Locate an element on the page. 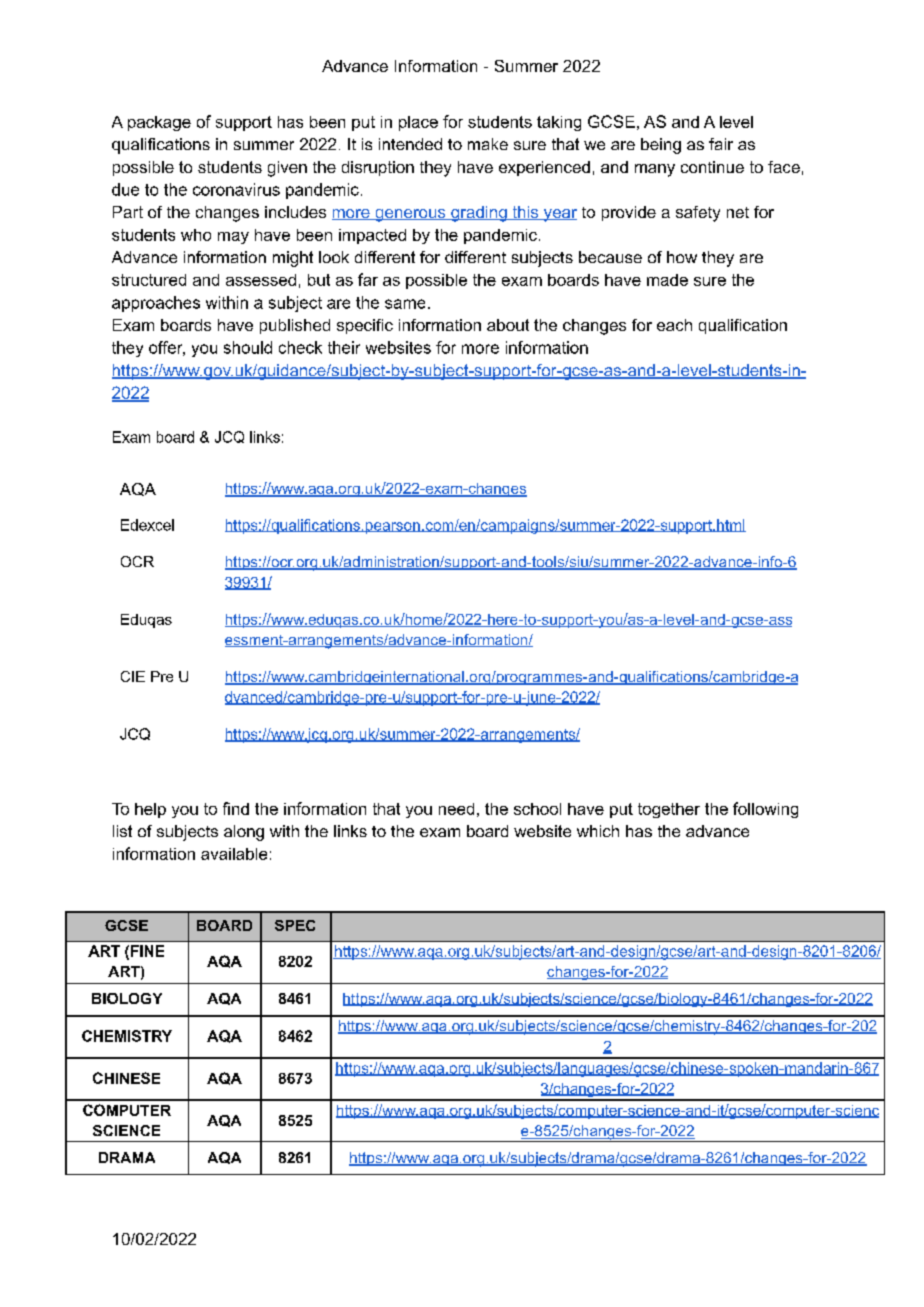 The width and height of the image is (924, 1307). should is located at coordinates (248, 347).
